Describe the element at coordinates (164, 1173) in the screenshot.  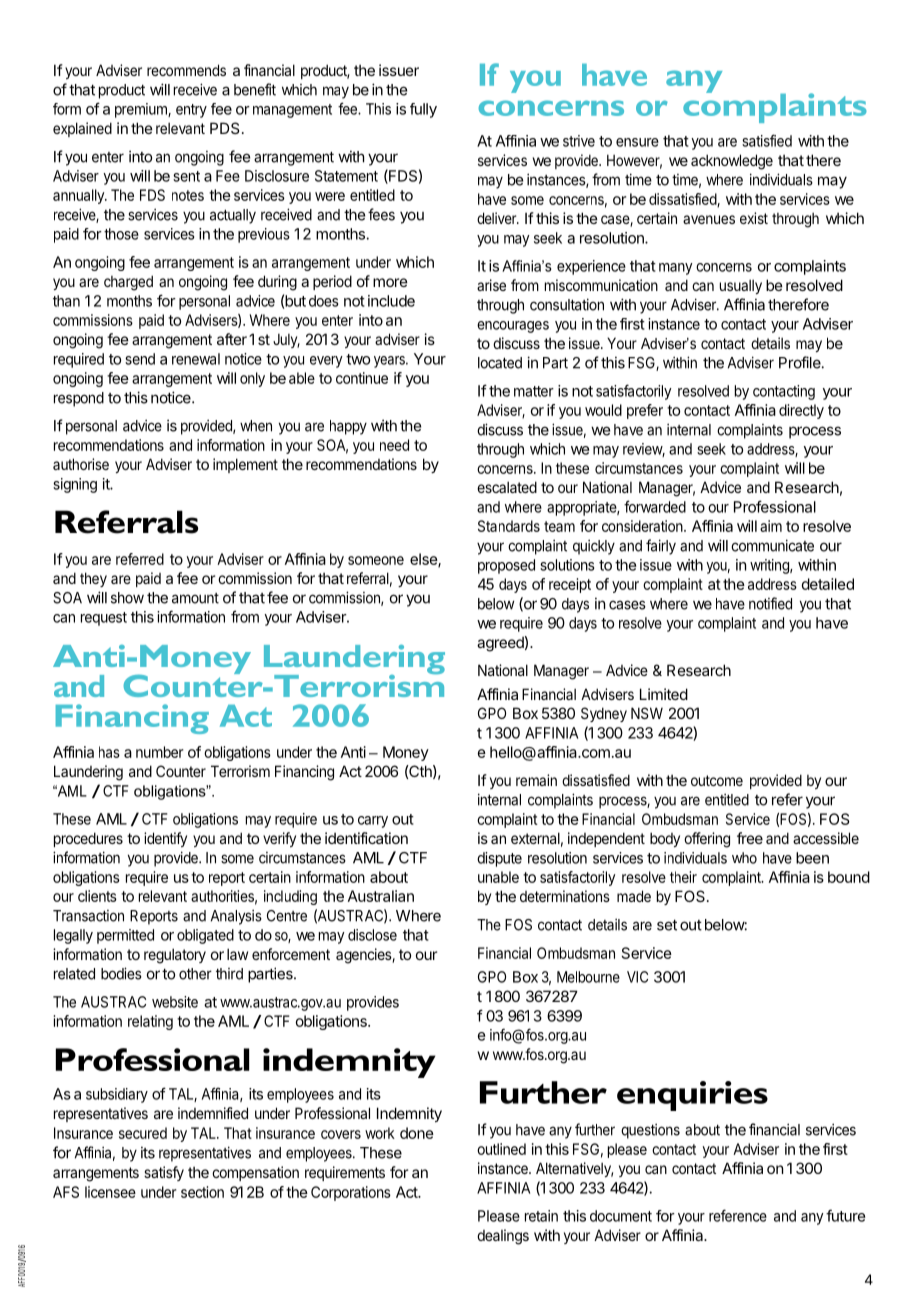
I see `satisfy` at that location.
